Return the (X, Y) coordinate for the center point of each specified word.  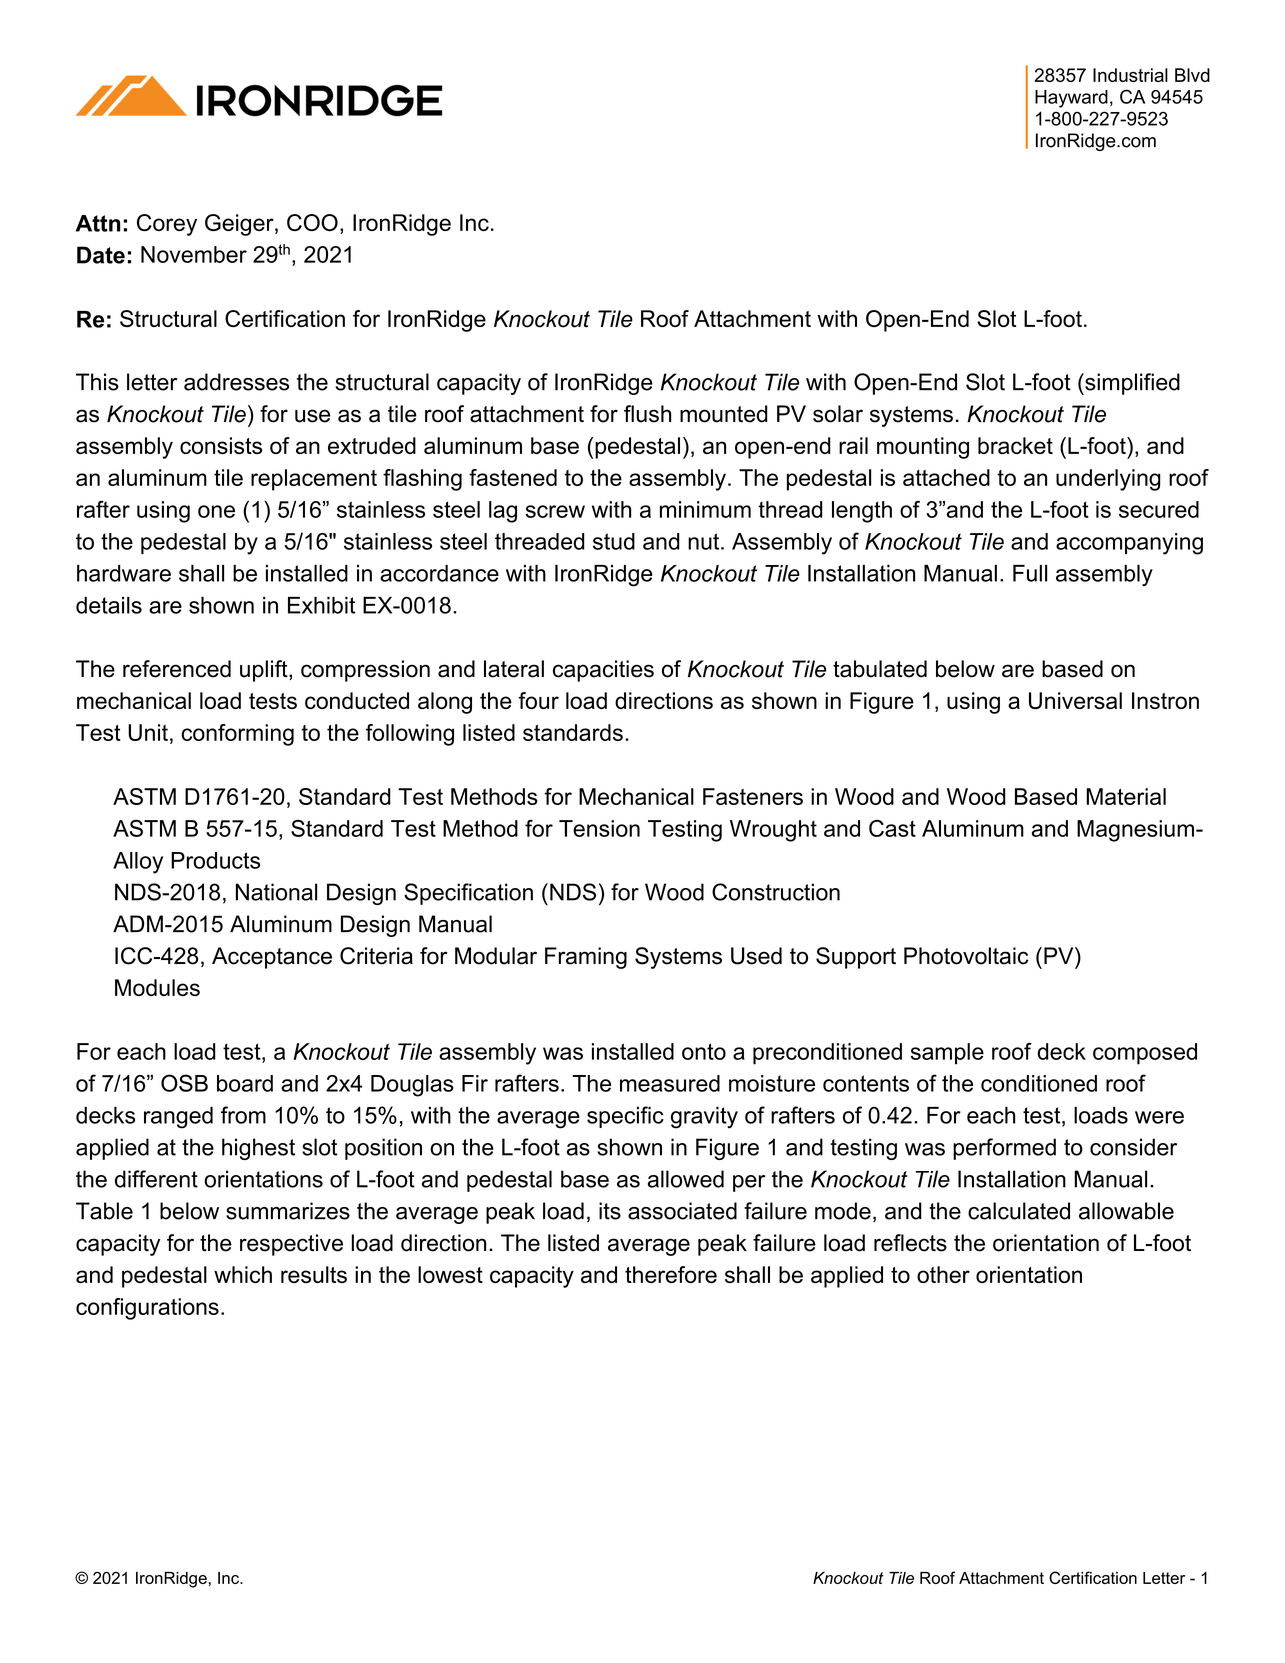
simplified (1131, 384)
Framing (586, 958)
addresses (236, 382)
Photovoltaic (966, 956)
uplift (265, 671)
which (243, 1274)
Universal (1075, 700)
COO (312, 222)
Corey (167, 225)
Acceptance (272, 958)
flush (647, 414)
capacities (603, 671)
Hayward (1071, 99)
